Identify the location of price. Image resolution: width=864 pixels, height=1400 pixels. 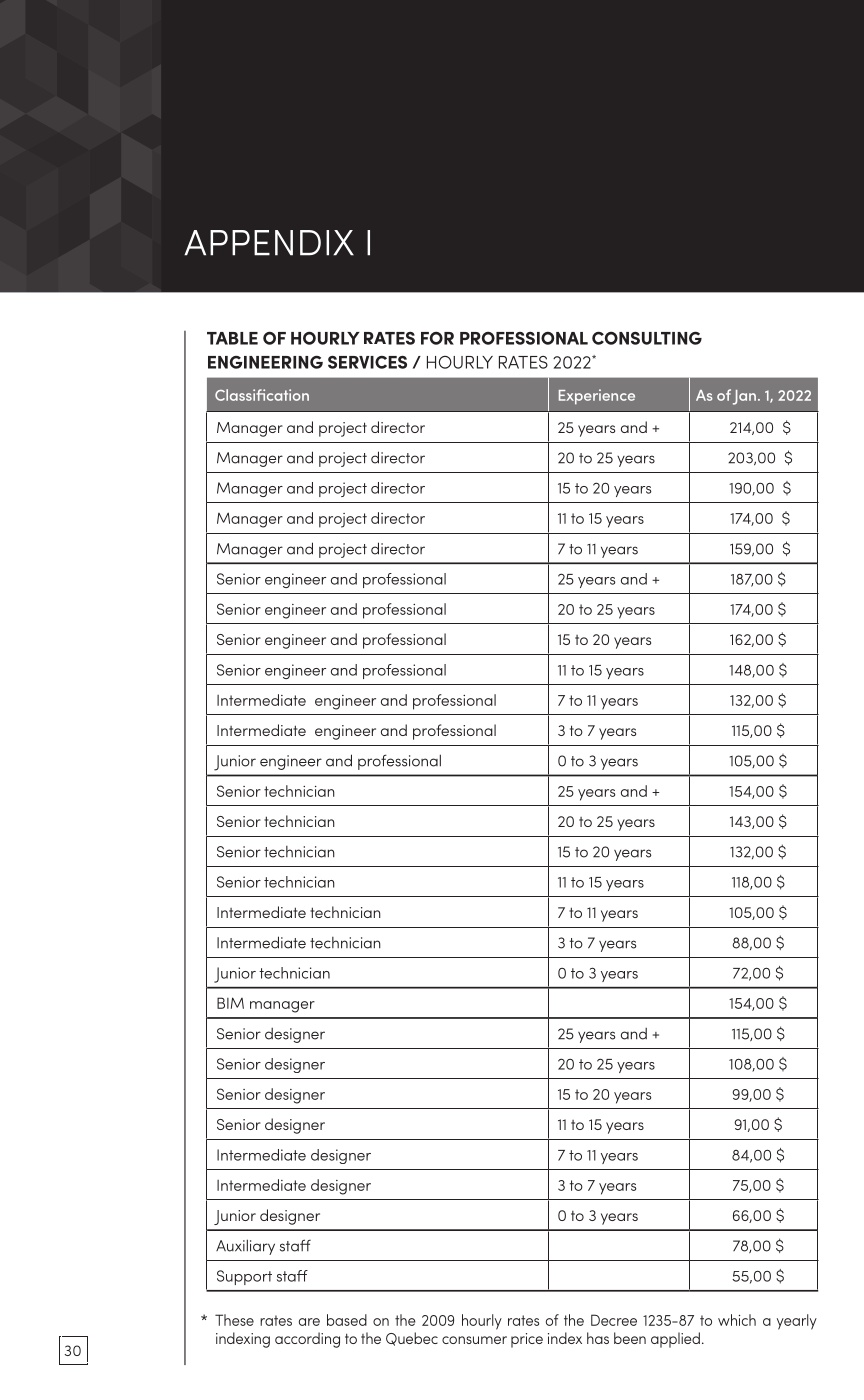
(527, 1340).
